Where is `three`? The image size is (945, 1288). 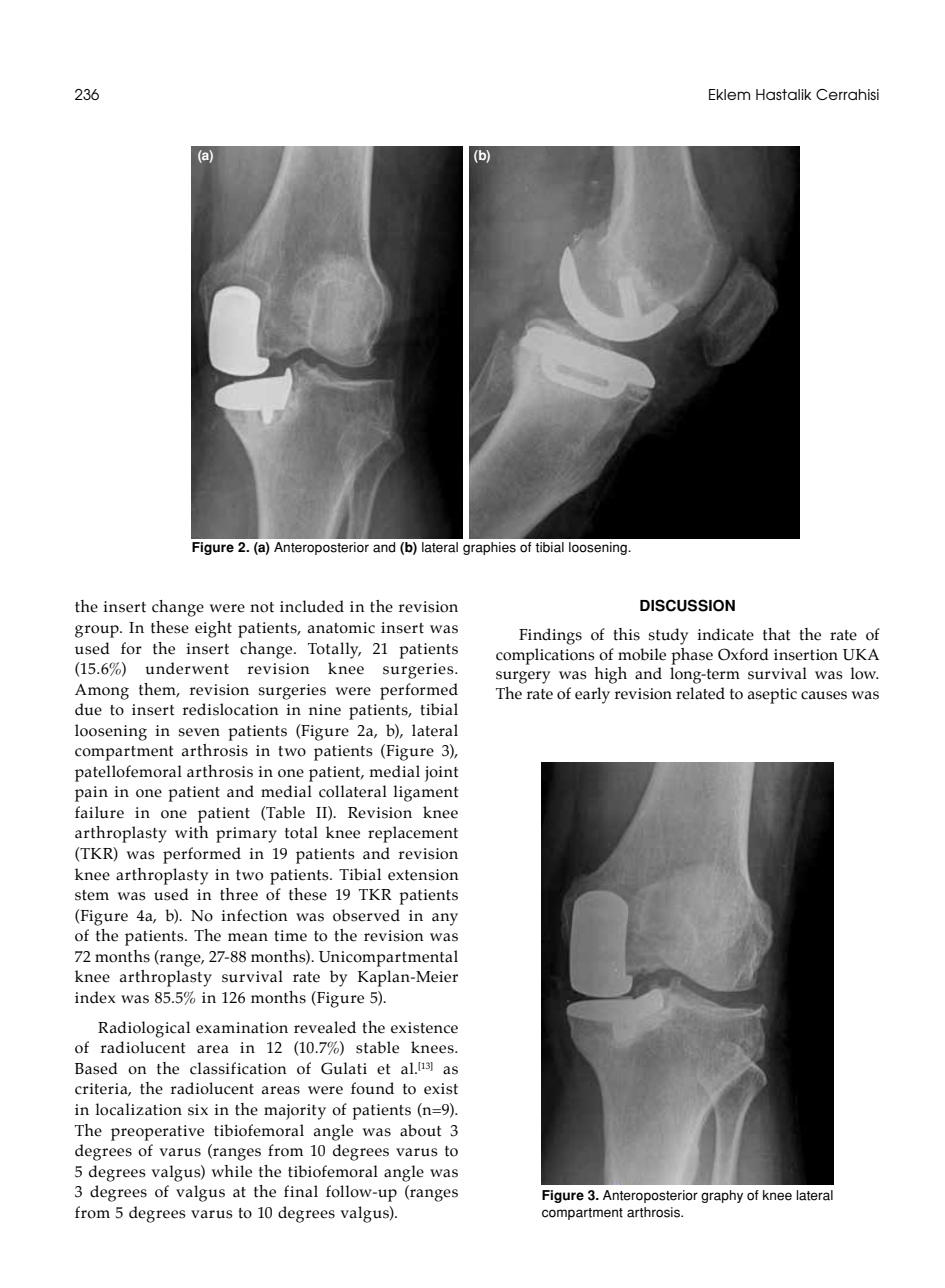 three is located at coordinates (239, 894).
